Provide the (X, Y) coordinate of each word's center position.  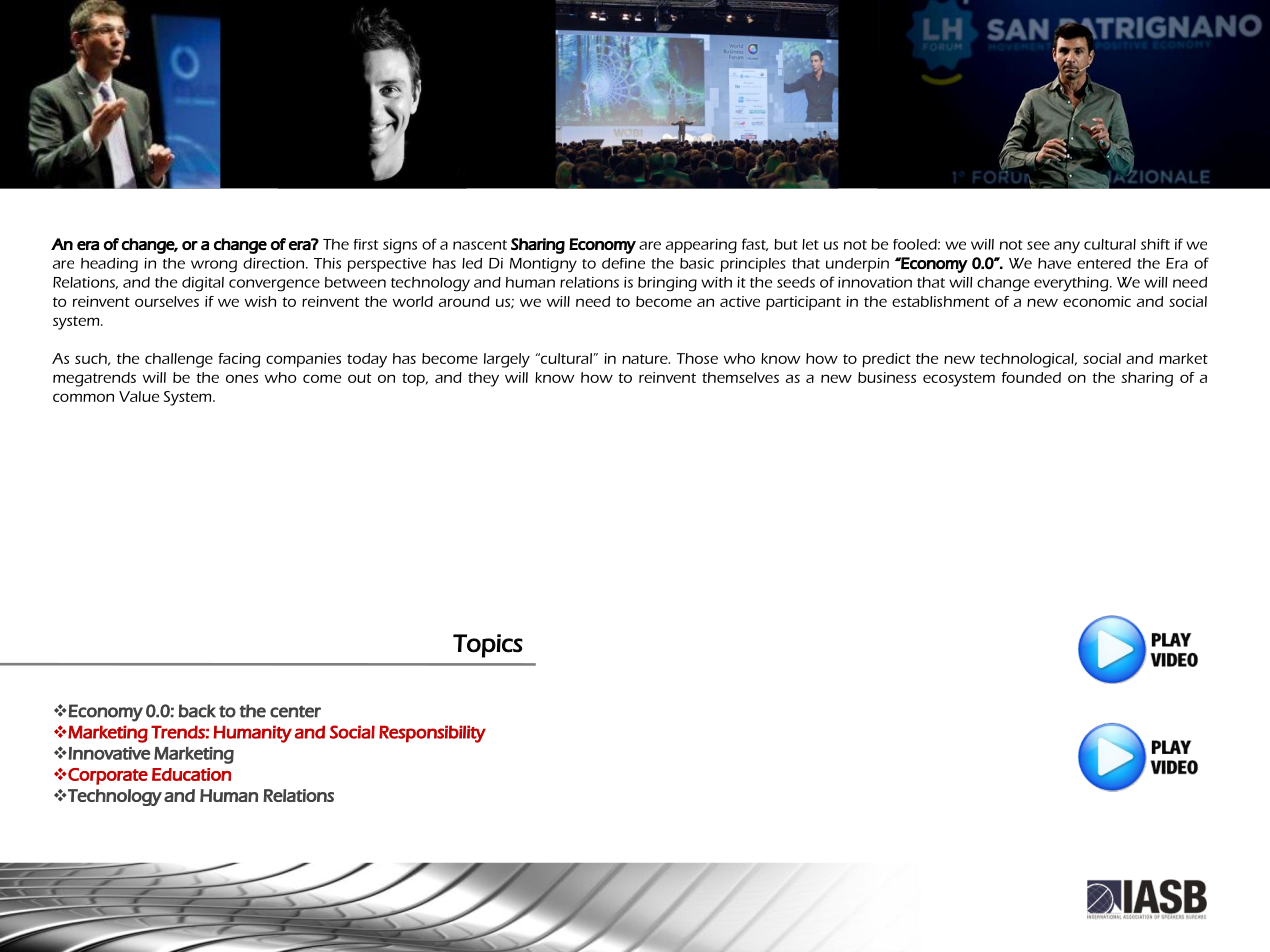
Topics (488, 646)
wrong (214, 266)
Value (139, 396)
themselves (740, 377)
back (197, 711)
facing (239, 360)
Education (191, 774)
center (295, 712)
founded (1031, 377)
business (887, 377)
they (483, 379)
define (623, 263)
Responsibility (432, 734)
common (83, 397)
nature (646, 359)
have (1054, 263)
